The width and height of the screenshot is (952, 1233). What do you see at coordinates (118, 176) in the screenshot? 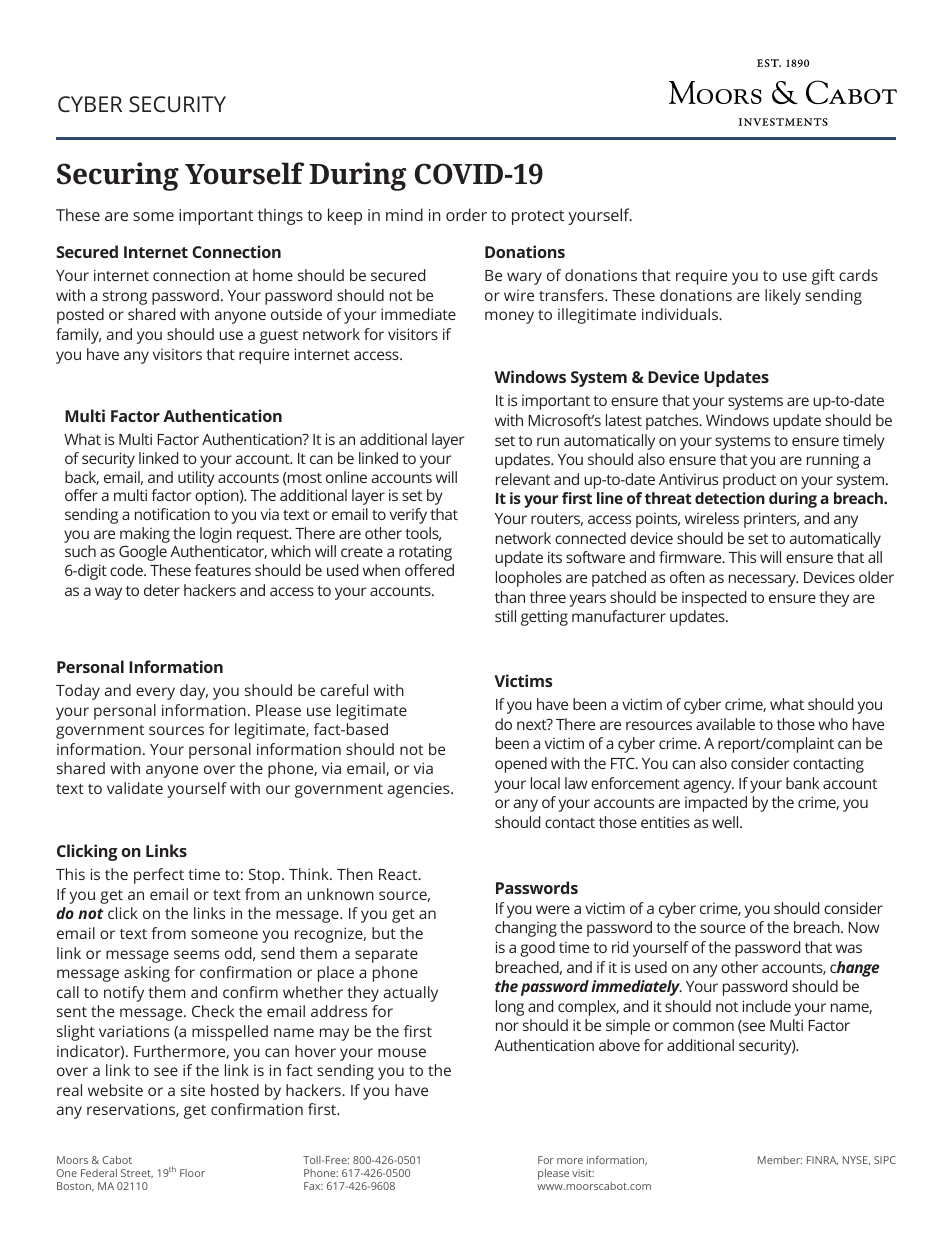
I see `Securing` at bounding box center [118, 176].
